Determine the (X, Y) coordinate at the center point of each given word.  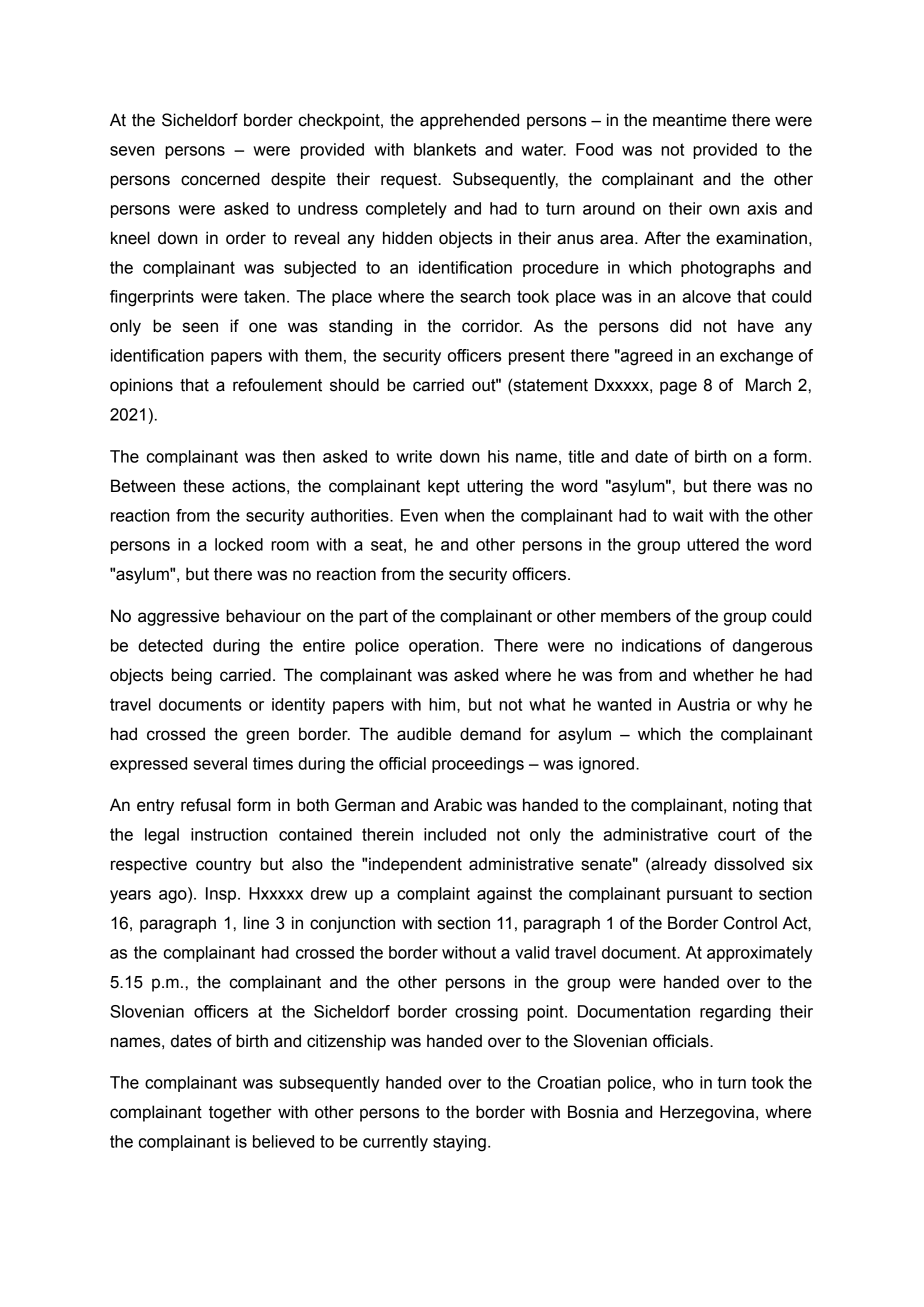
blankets (445, 149)
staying (459, 1143)
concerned (220, 179)
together (240, 1113)
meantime (690, 120)
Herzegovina (708, 1113)
